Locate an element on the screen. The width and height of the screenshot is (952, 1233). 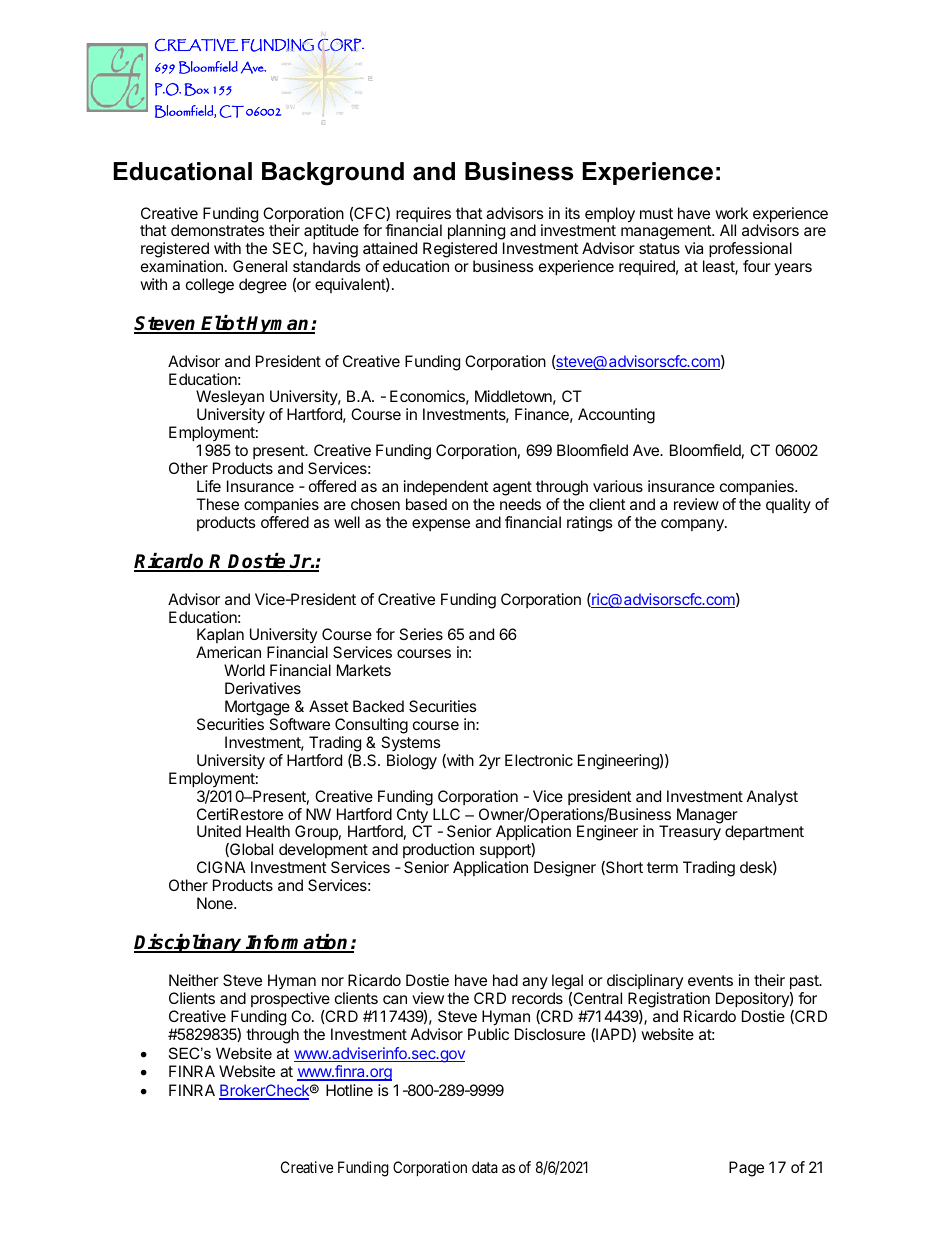
four is located at coordinates (757, 266).
